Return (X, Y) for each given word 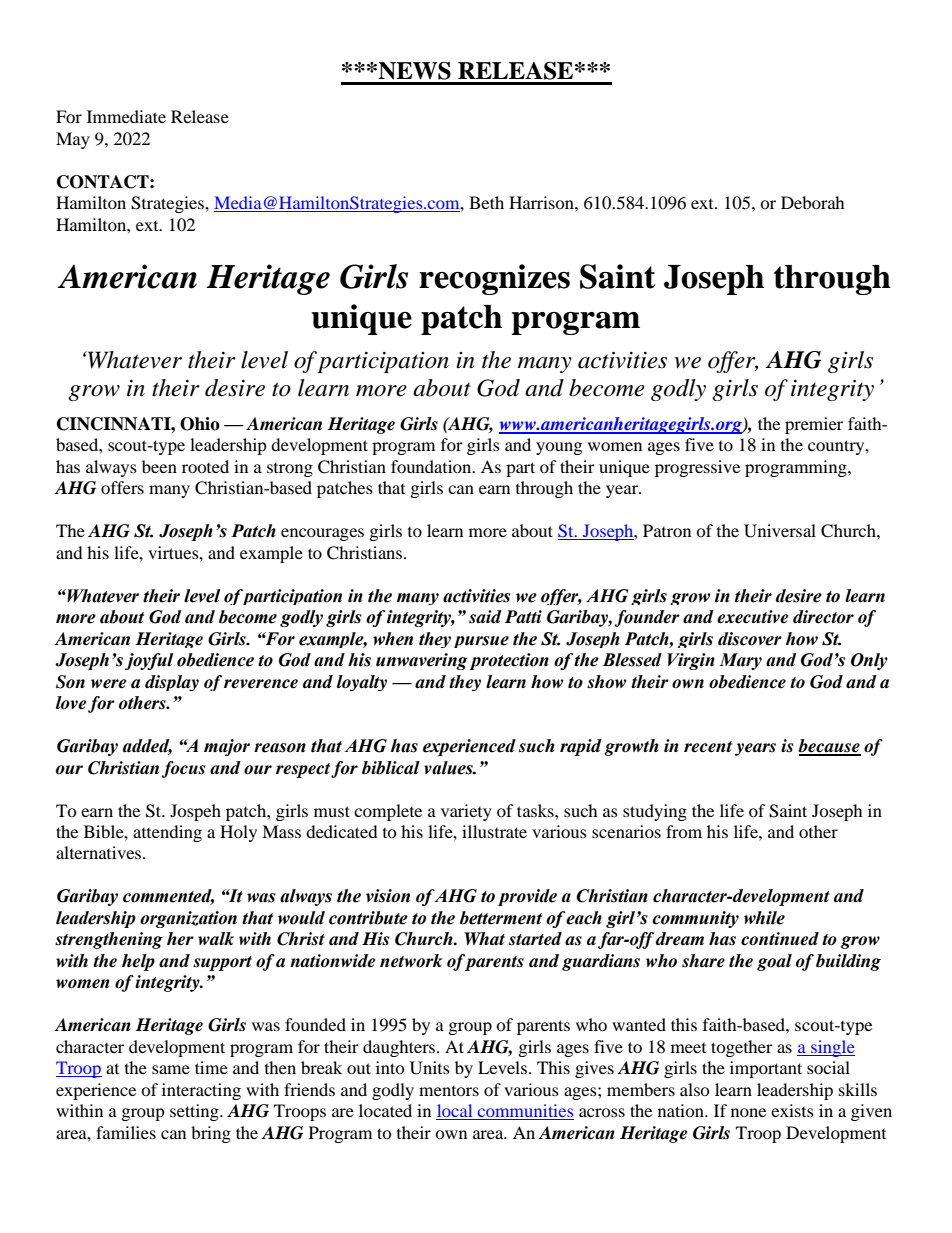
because (829, 747)
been (159, 466)
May (73, 140)
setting (195, 1112)
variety (466, 812)
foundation (432, 466)
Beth (486, 202)
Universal (780, 531)
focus (183, 769)
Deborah (813, 202)
